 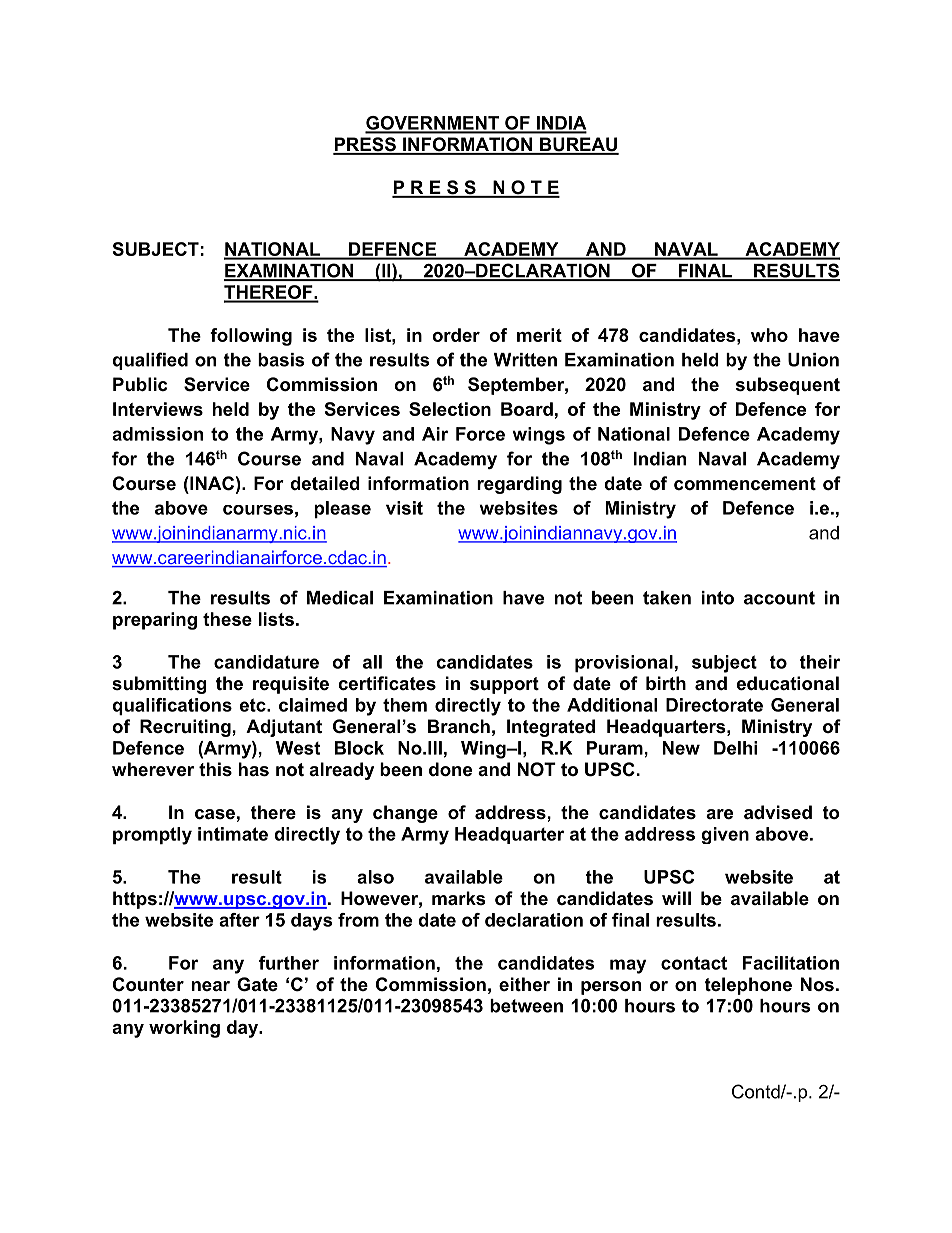 I want to click on support, so click(x=504, y=685).
